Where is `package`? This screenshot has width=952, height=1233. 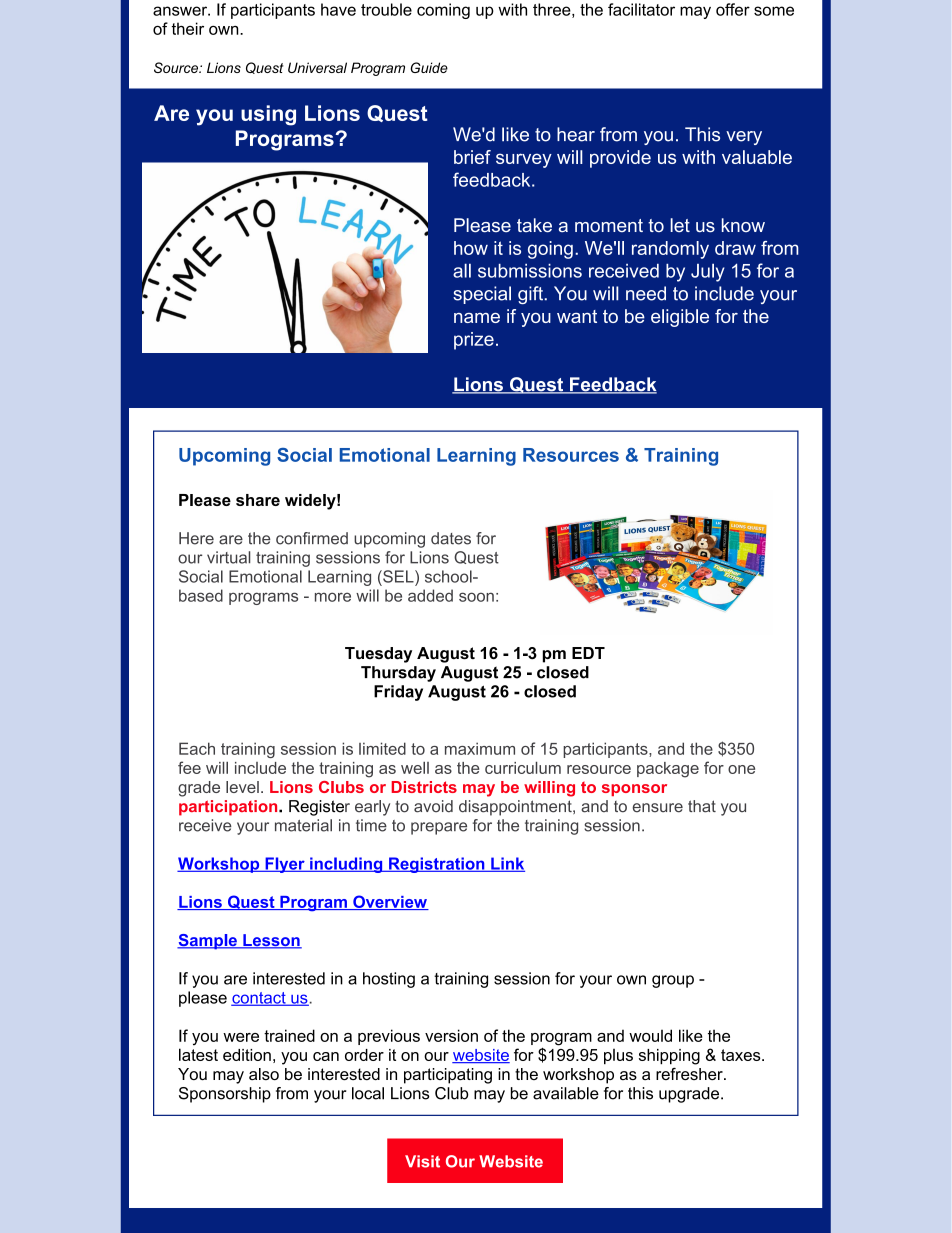
package is located at coordinates (668, 770).
